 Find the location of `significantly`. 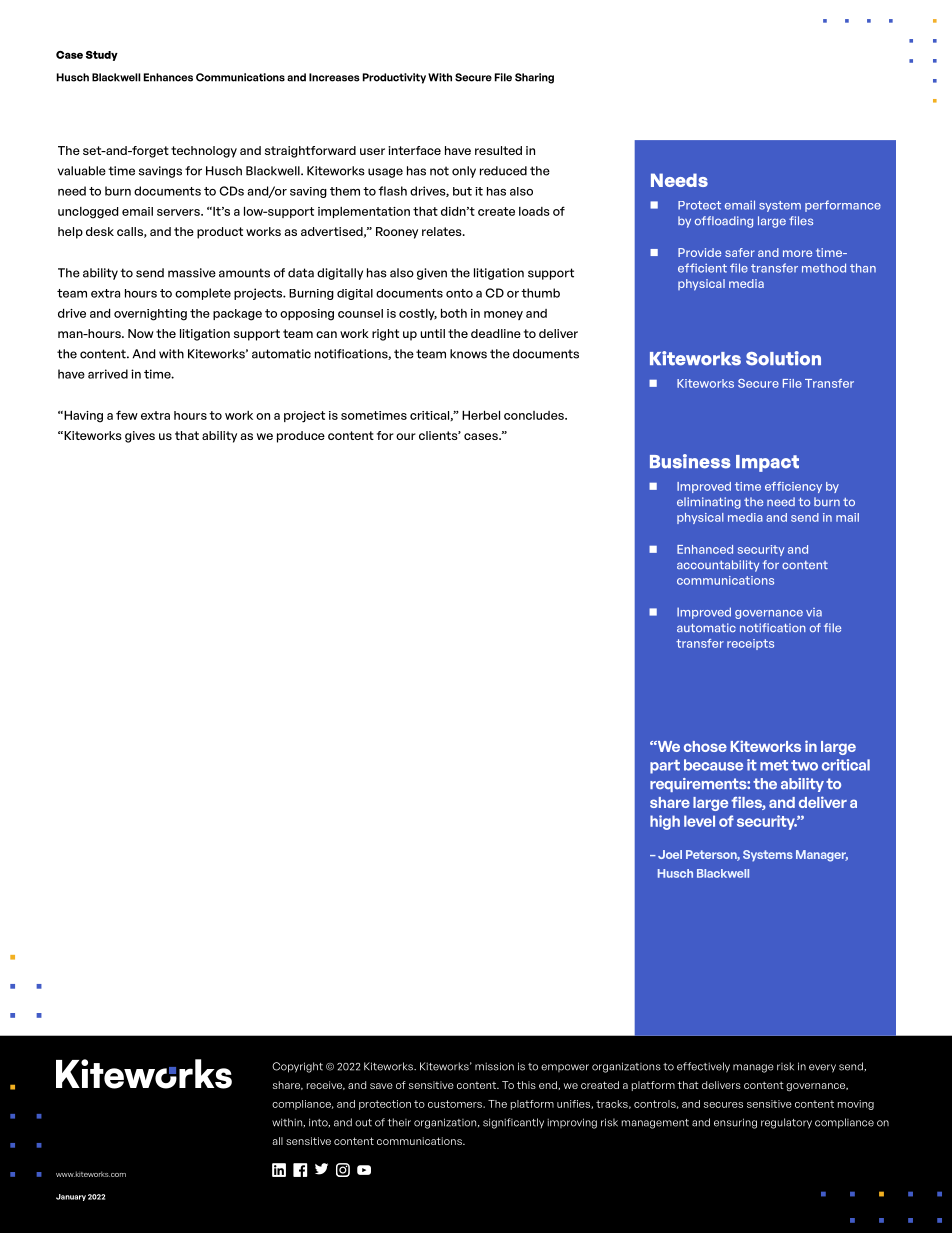

significantly is located at coordinates (513, 1123).
